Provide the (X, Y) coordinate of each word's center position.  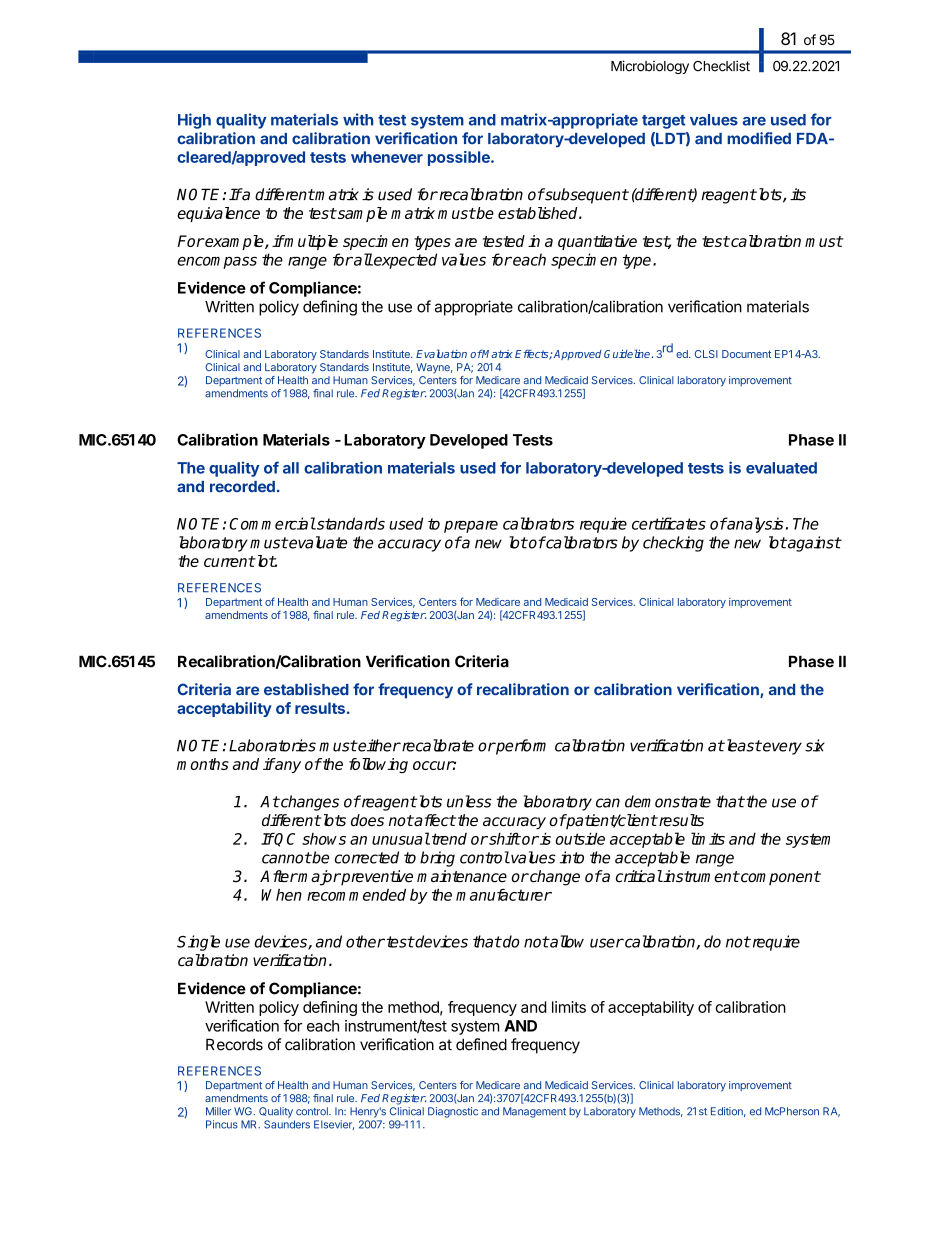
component (780, 878)
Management (534, 1112)
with (358, 119)
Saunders (287, 1124)
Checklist (721, 66)
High (194, 121)
